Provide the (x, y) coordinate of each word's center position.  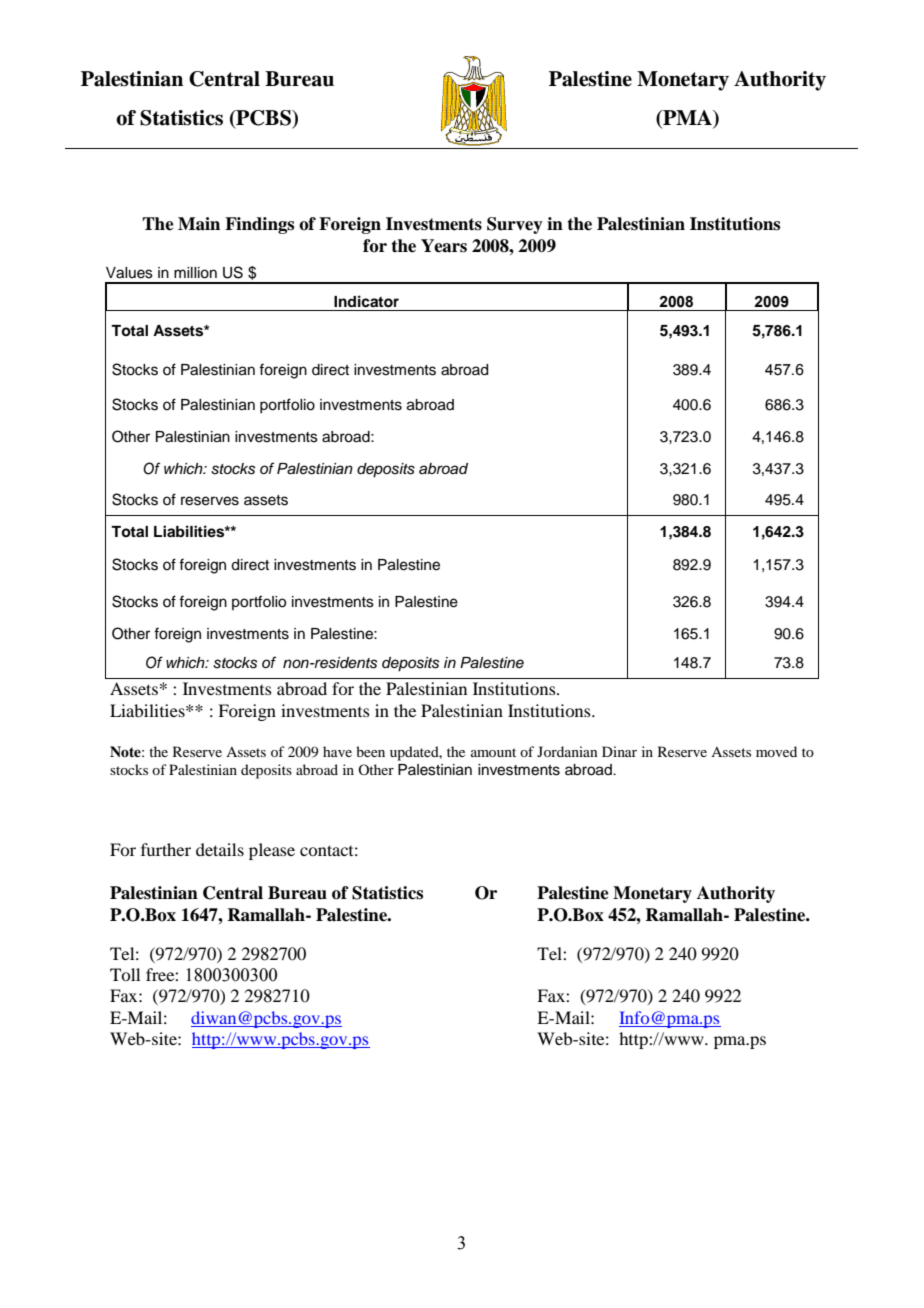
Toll (125, 974)
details (220, 849)
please (272, 851)
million (195, 273)
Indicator (366, 301)
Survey (515, 225)
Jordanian (567, 751)
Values (129, 273)
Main (199, 224)
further (166, 849)
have (337, 751)
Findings (259, 225)
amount (493, 752)
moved (776, 751)
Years (444, 246)
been (370, 751)
